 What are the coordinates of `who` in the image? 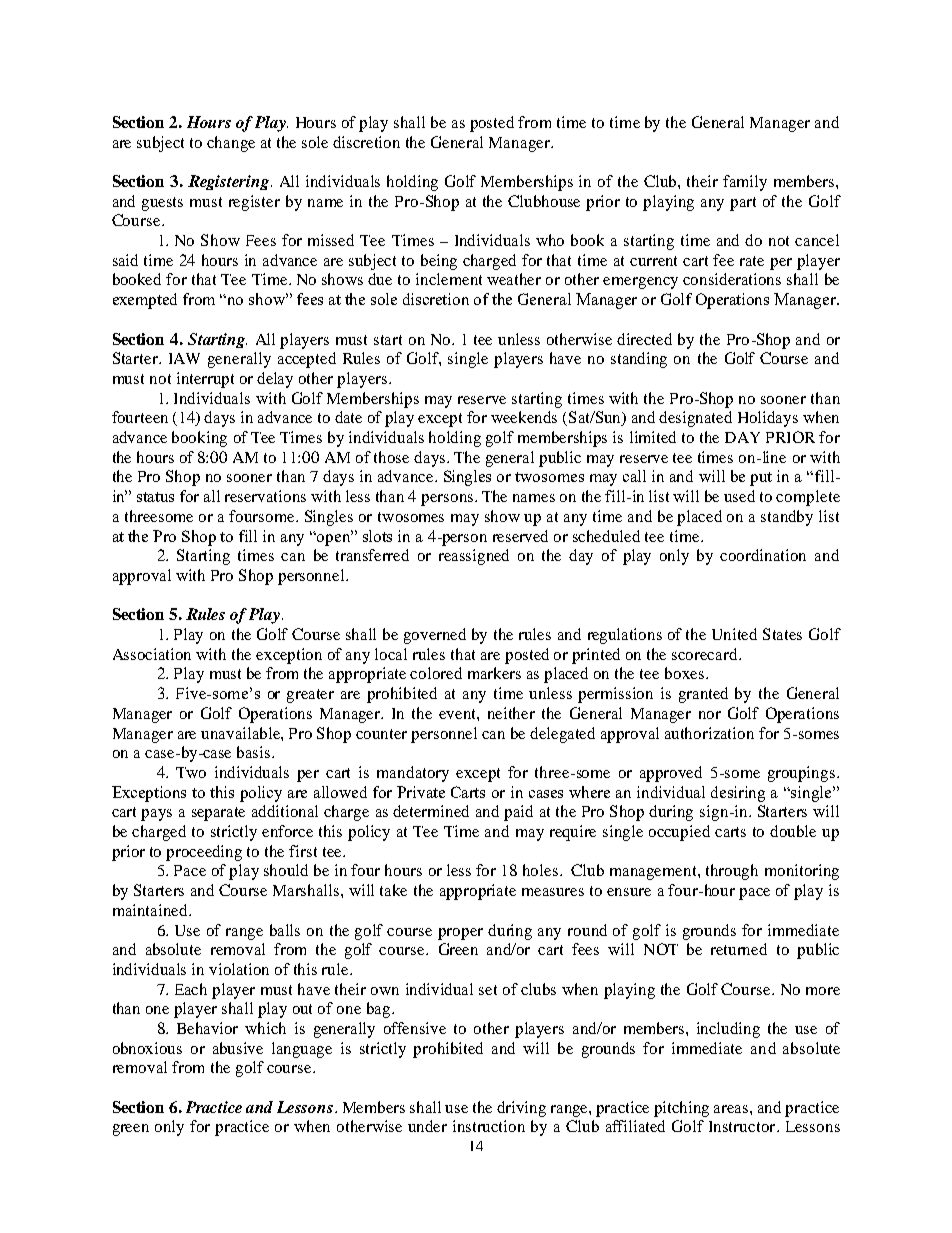 It's located at (550, 240).
